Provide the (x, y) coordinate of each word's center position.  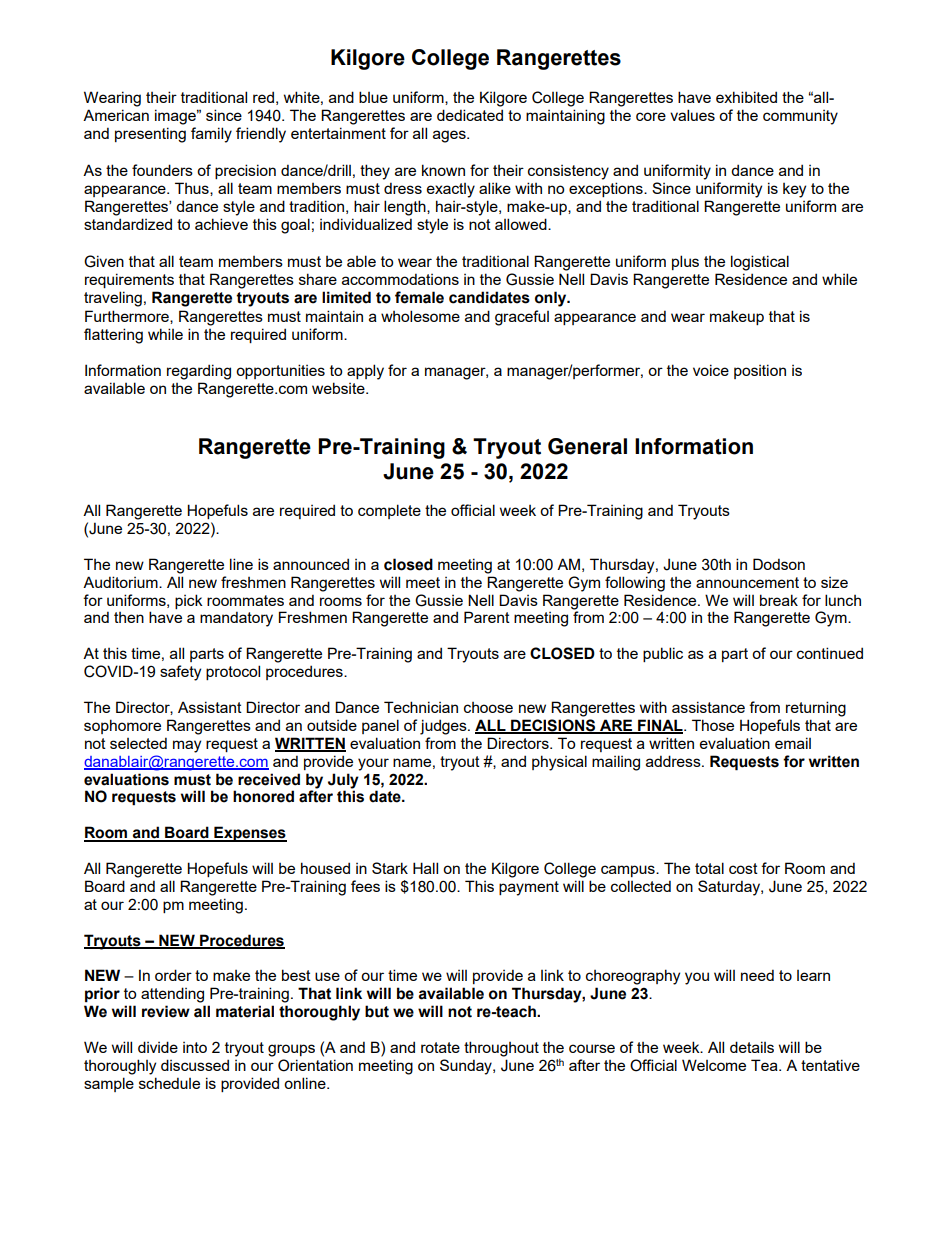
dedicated (470, 115)
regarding (199, 372)
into (195, 1047)
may (187, 746)
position (760, 371)
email (793, 743)
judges (444, 727)
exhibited (746, 97)
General (587, 446)
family (211, 135)
